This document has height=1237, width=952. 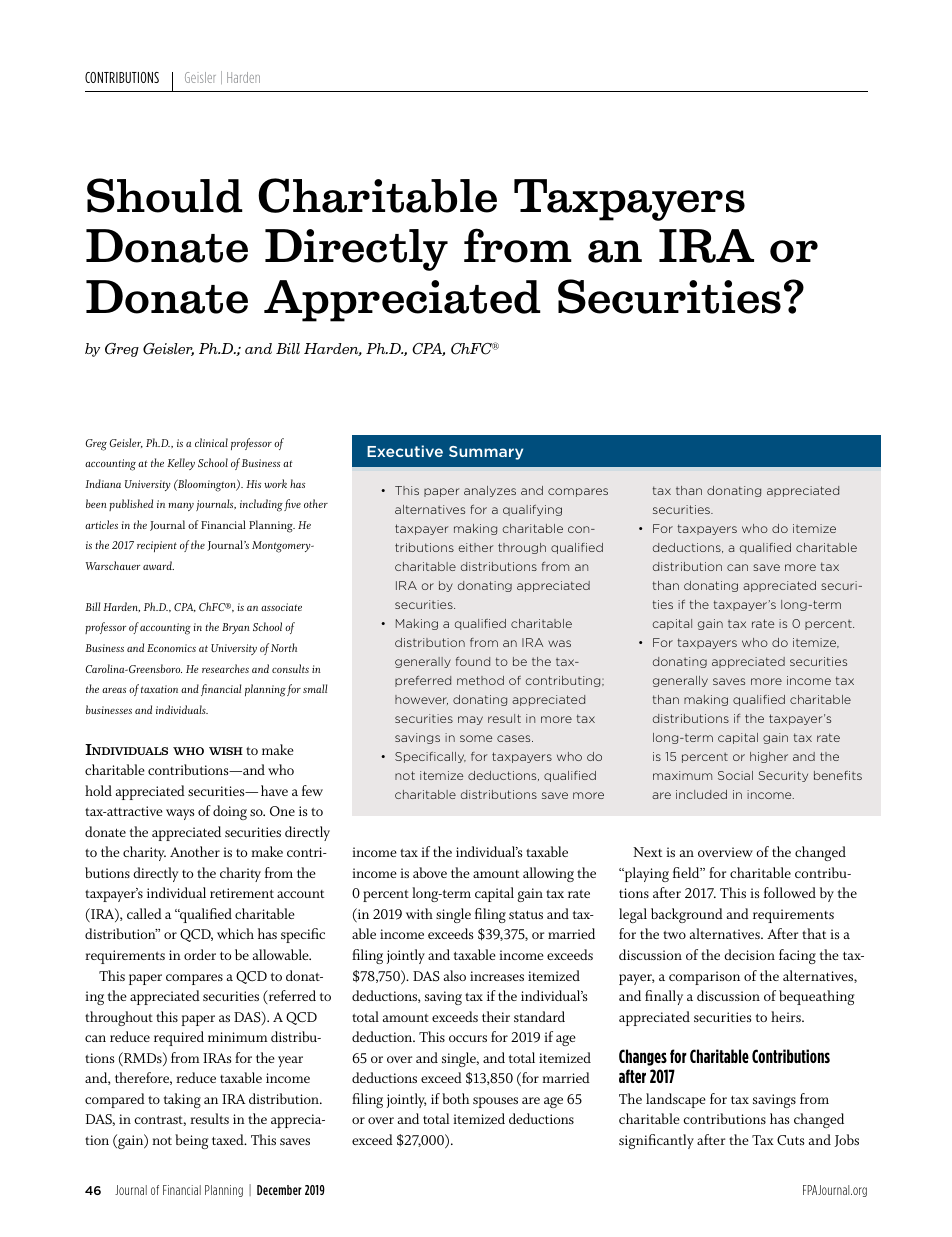 I want to click on Cuts, so click(x=790, y=1140).
